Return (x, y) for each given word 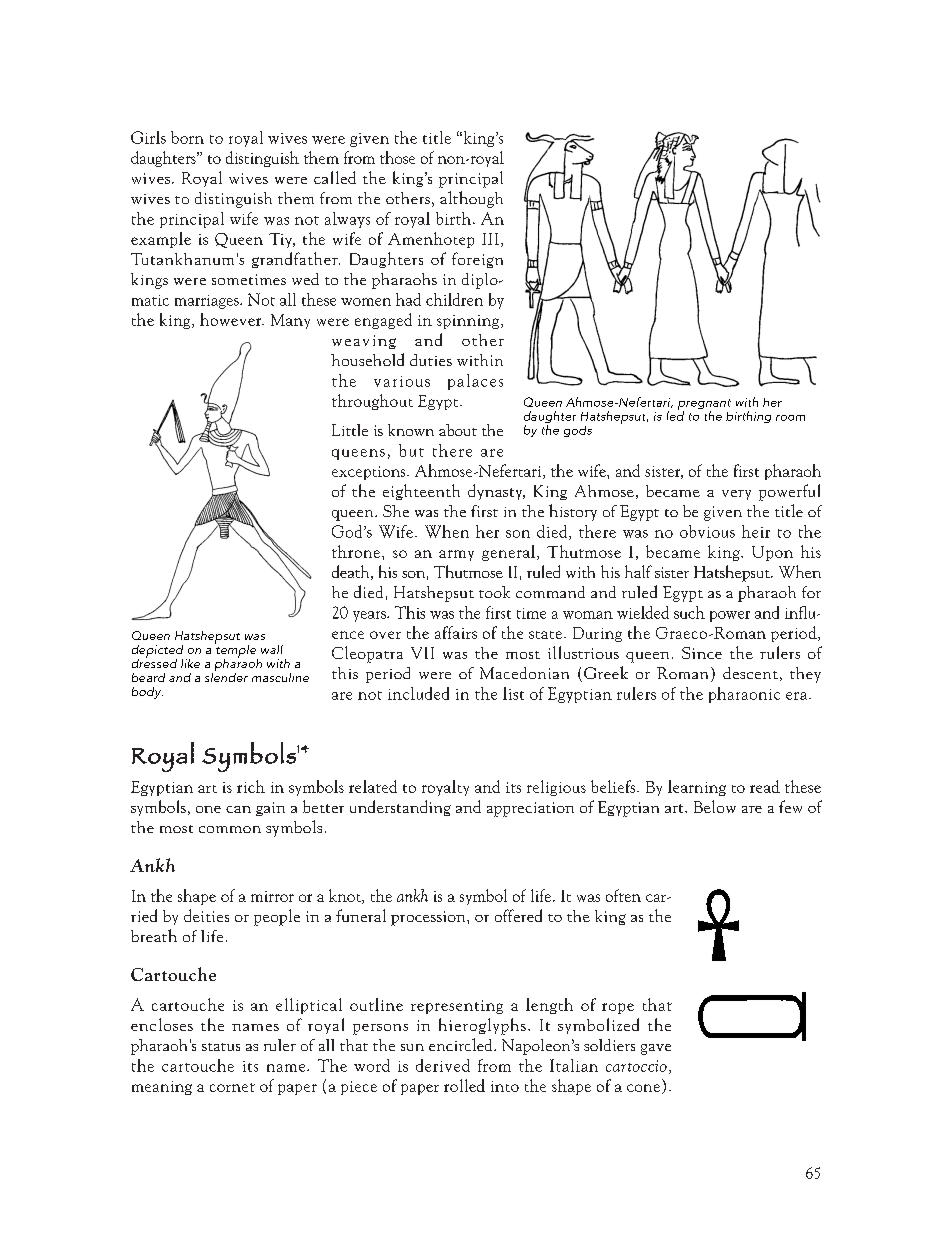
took (494, 592)
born (187, 137)
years (370, 616)
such (689, 612)
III (490, 239)
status (221, 1047)
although (471, 199)
